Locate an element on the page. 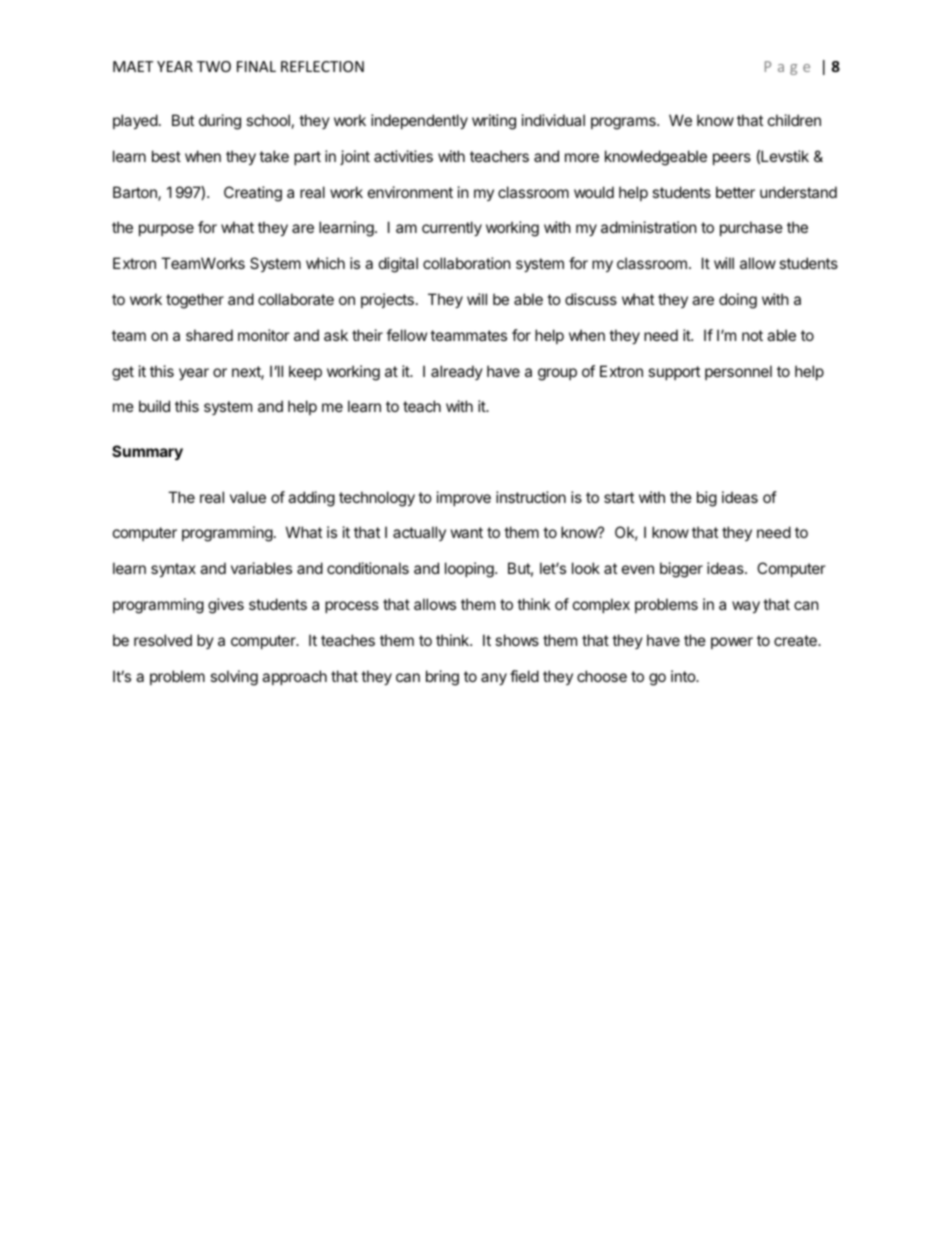 This image has height=1233, width=952. already is located at coordinates (457, 372).
